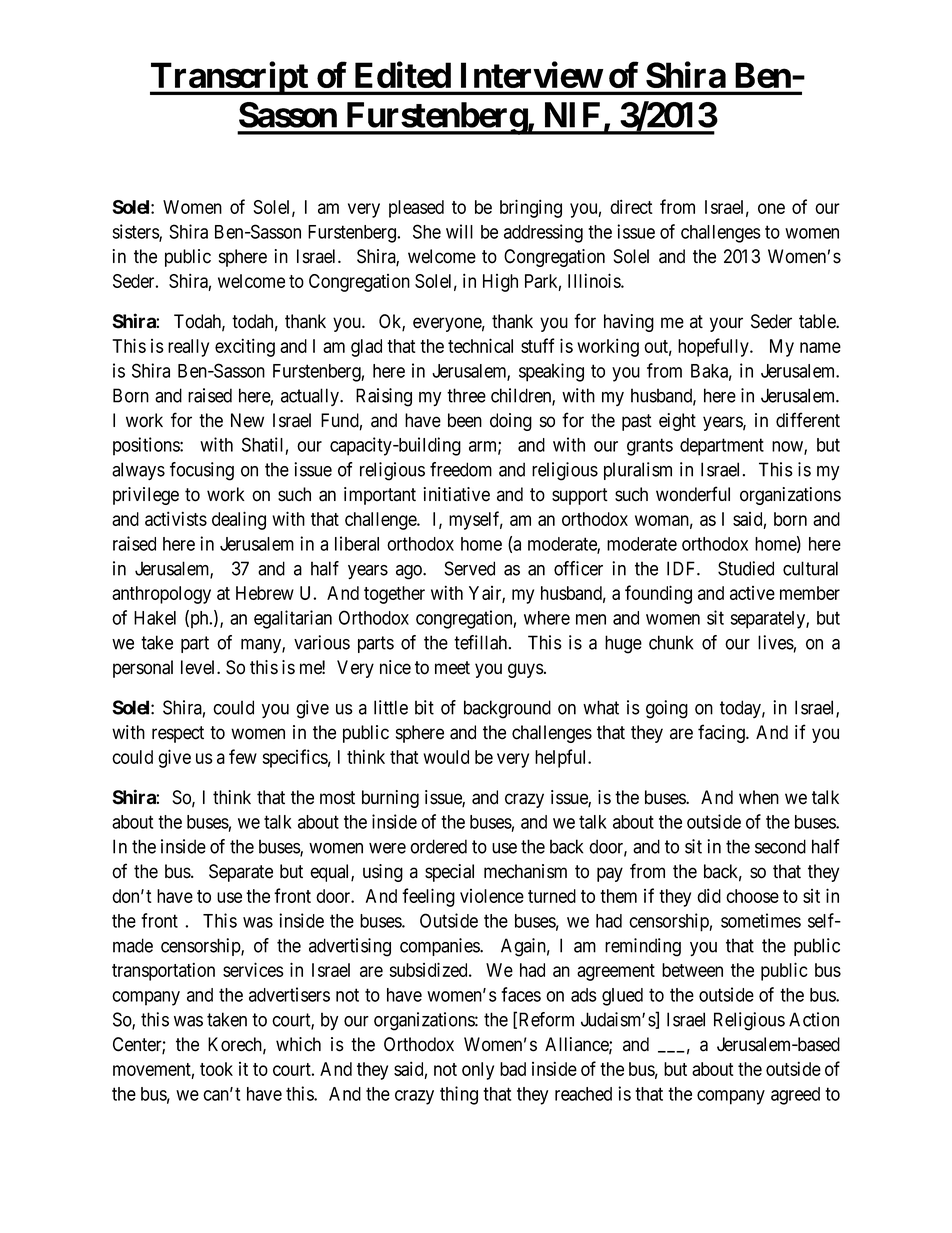 Image resolution: width=952 pixels, height=1233 pixels. I want to click on NIF, so click(572, 115).
